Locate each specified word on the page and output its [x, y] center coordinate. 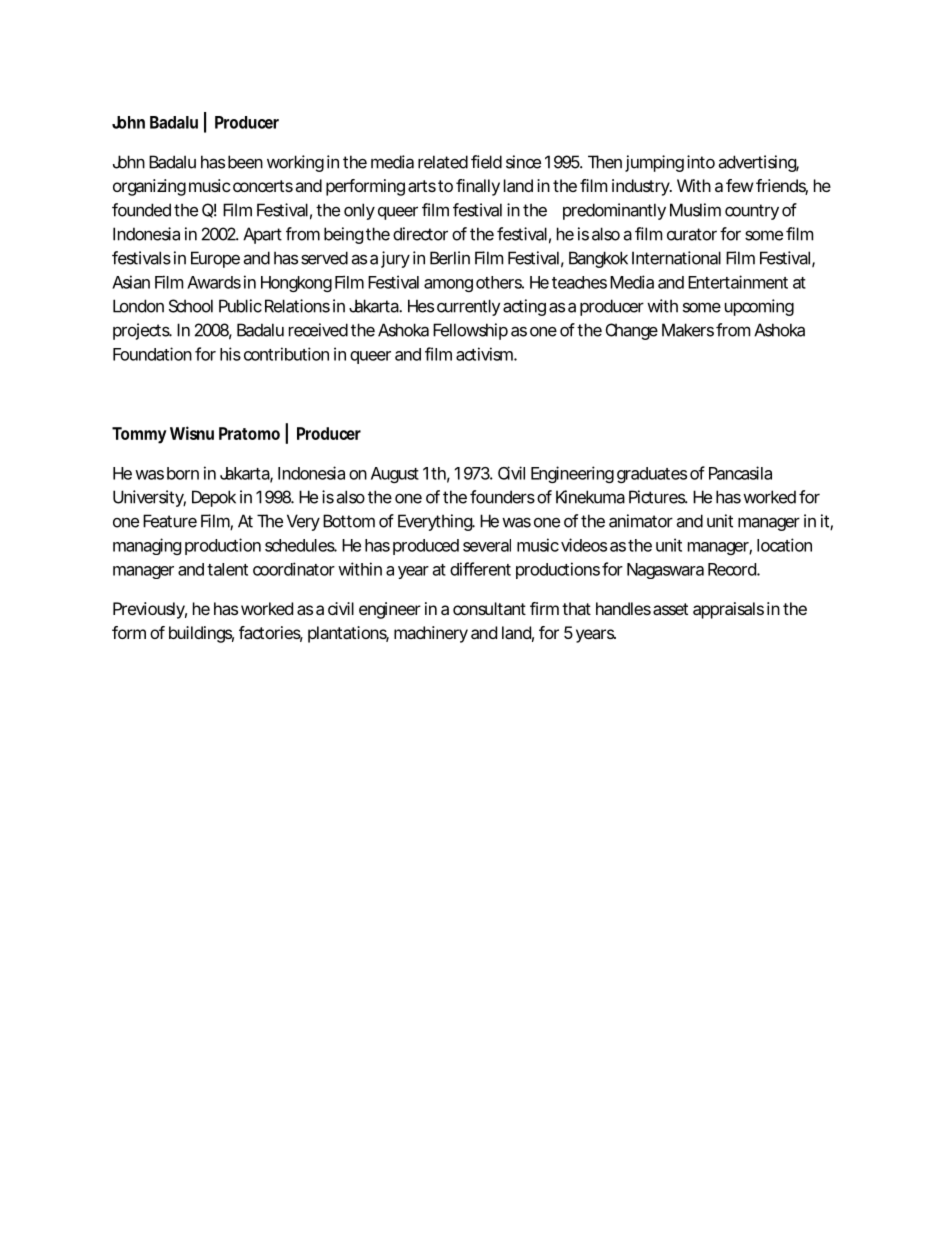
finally [478, 187]
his [230, 354]
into [701, 162]
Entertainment [738, 282]
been [245, 162]
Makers [688, 330]
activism [485, 354]
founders [502, 497]
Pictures [658, 497]
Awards [214, 282]
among [448, 285]
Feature [170, 521]
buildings [201, 634]
